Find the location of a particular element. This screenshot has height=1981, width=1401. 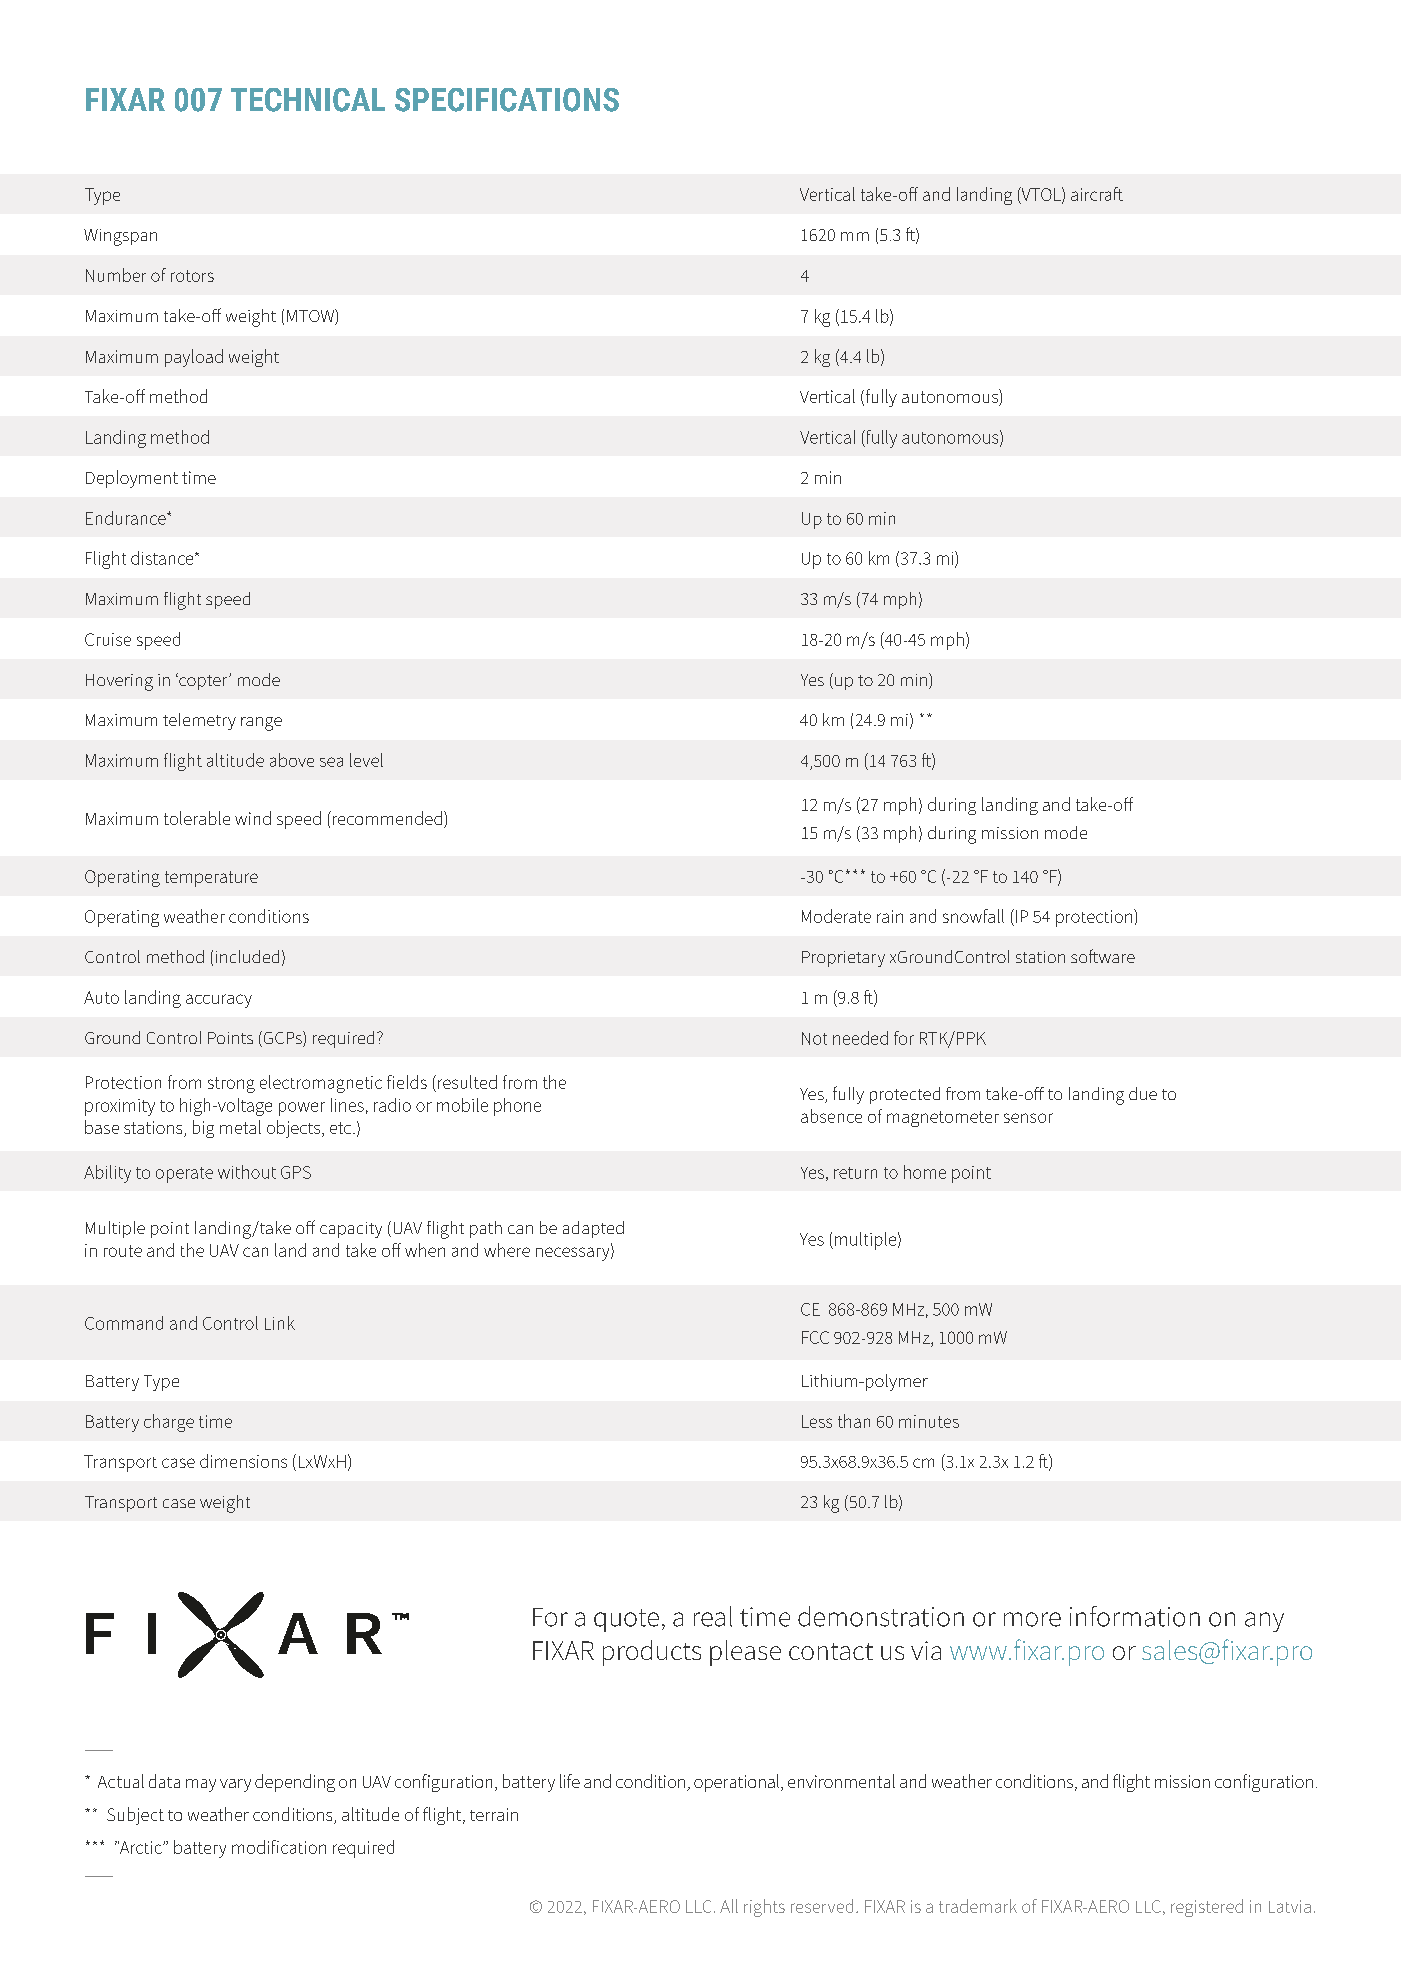

level is located at coordinates (366, 760).
